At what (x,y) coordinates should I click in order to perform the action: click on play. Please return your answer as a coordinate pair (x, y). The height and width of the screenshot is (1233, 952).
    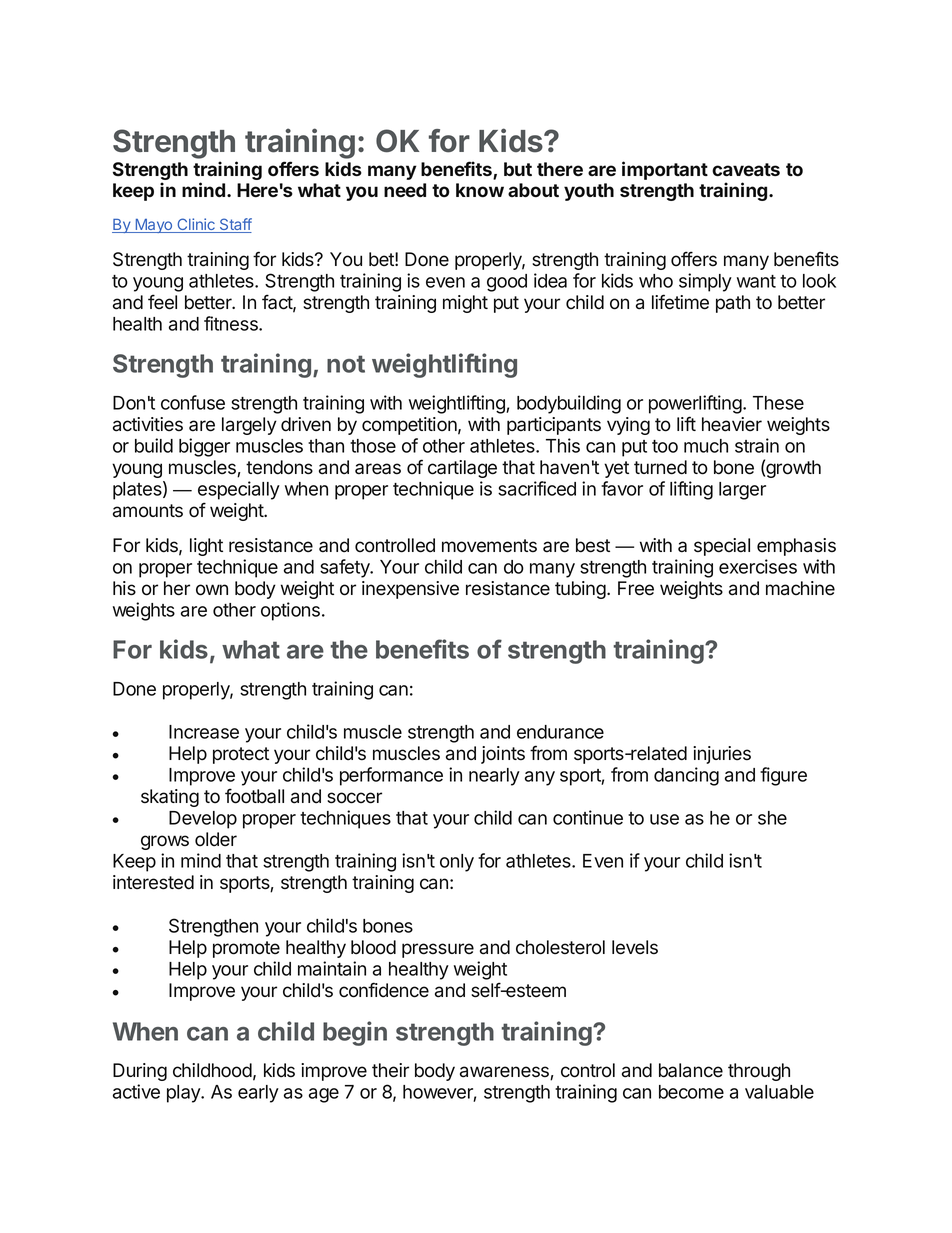
    Looking at the image, I should click on (185, 1094).
